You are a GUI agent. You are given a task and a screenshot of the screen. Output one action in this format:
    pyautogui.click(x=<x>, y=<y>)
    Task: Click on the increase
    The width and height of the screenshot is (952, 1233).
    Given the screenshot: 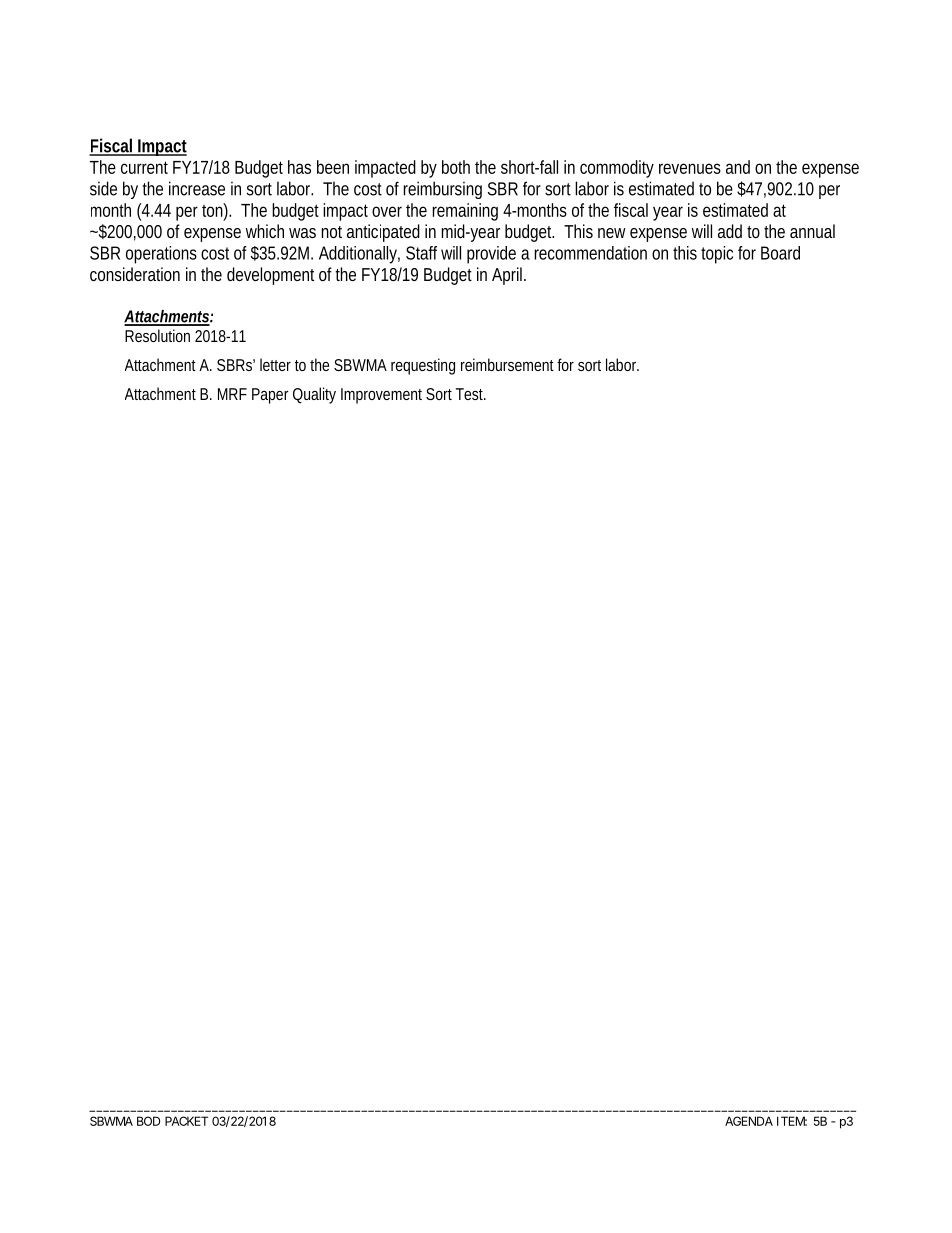 What is the action you would take?
    pyautogui.click(x=197, y=188)
